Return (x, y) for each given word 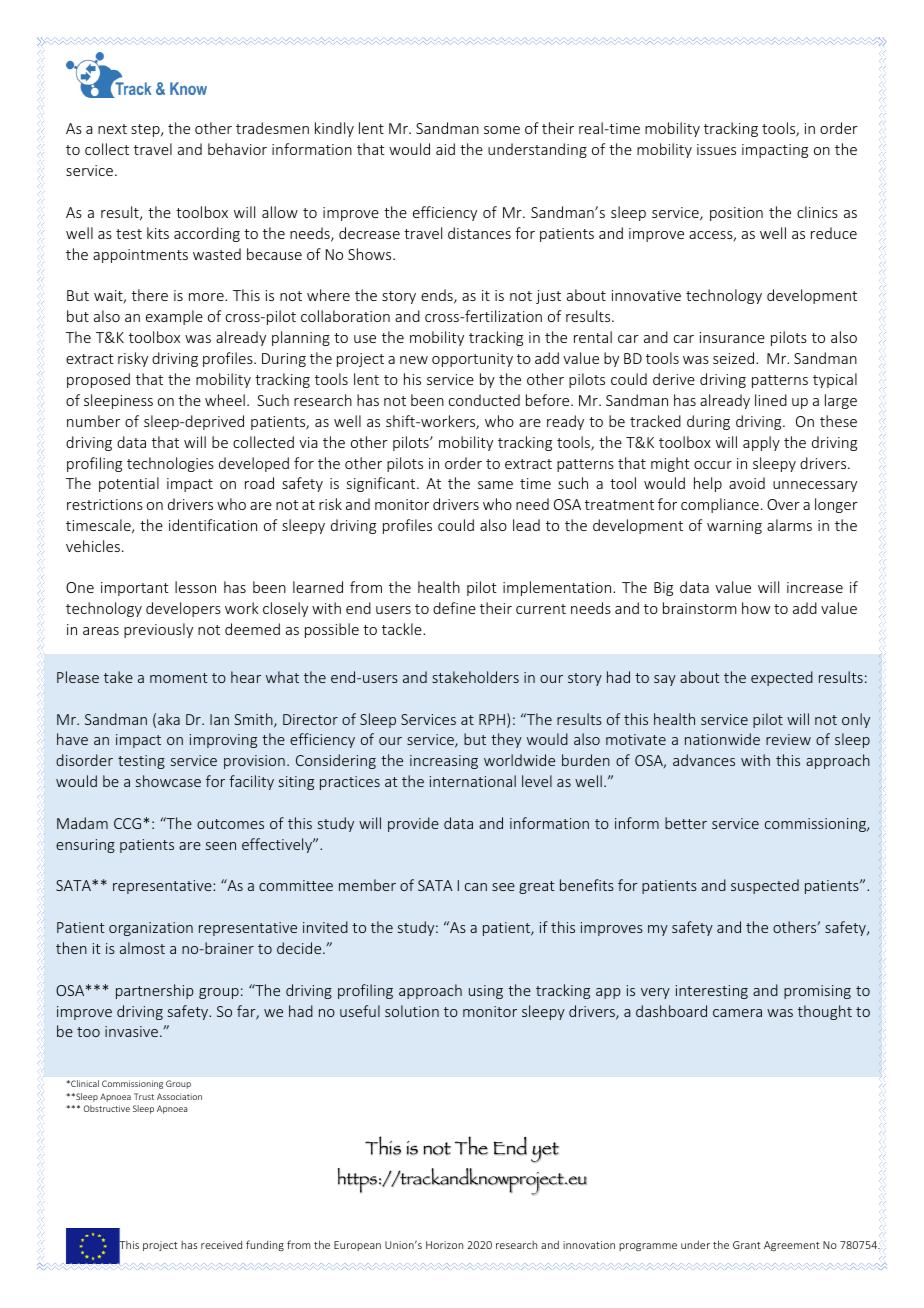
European (357, 1246)
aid (445, 149)
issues (716, 149)
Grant (747, 1245)
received (221, 1245)
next (112, 129)
